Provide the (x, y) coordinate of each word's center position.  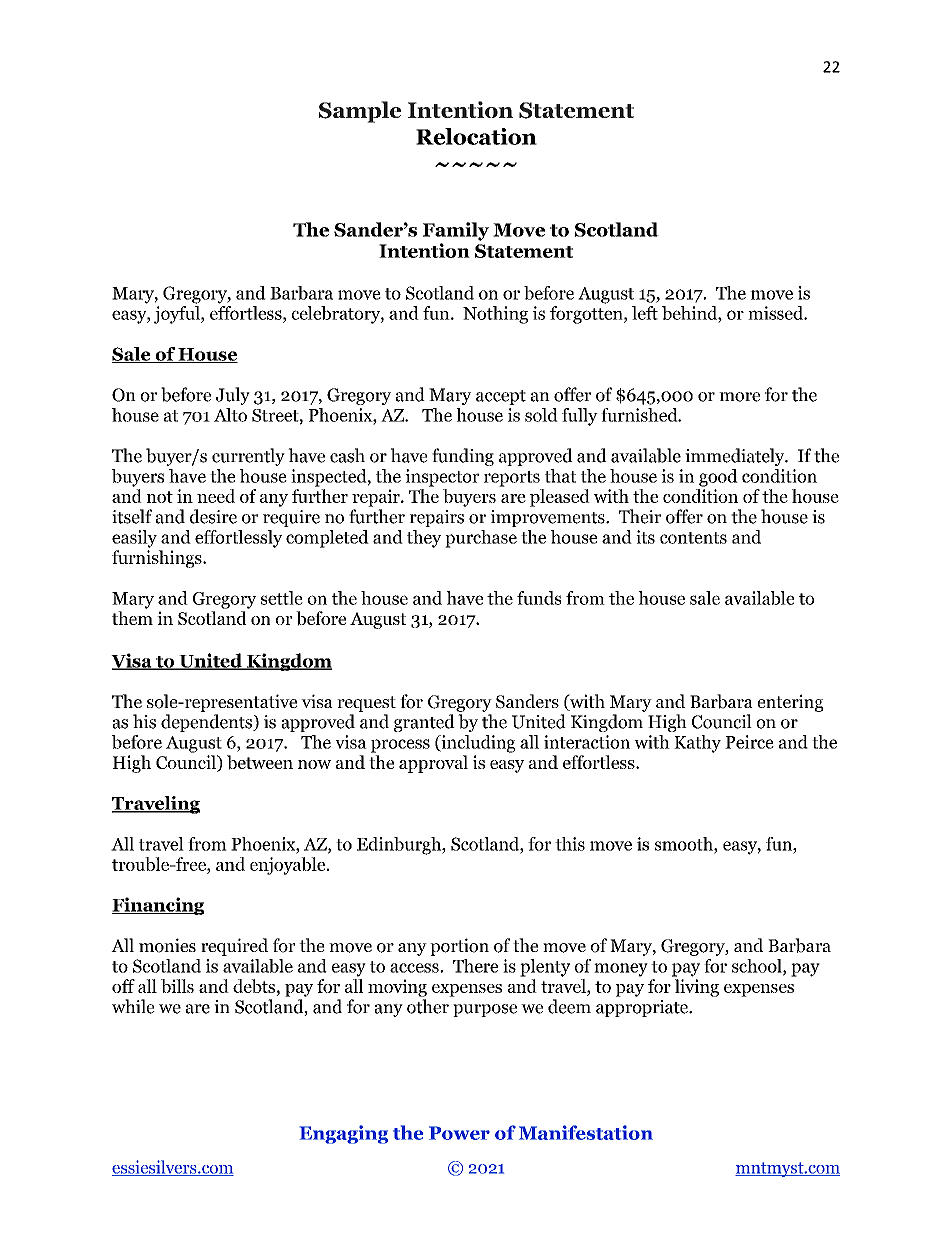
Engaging (344, 1134)
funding (463, 457)
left (645, 313)
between (260, 762)
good (718, 478)
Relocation (476, 136)
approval (433, 764)
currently (248, 457)
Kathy (697, 744)
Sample (360, 112)
